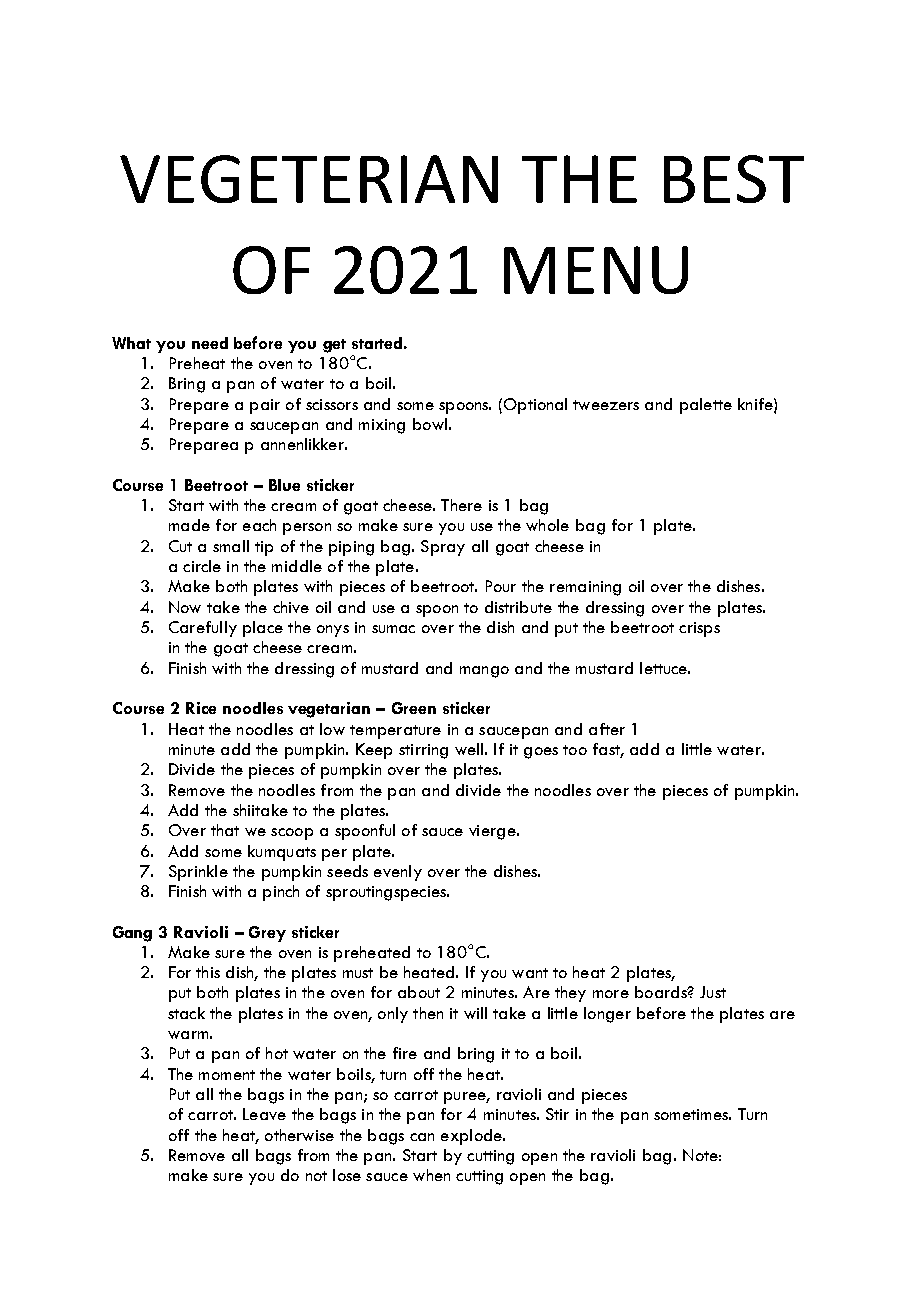  Describe the element at coordinates (414, 708) in the image. I see `Green` at that location.
